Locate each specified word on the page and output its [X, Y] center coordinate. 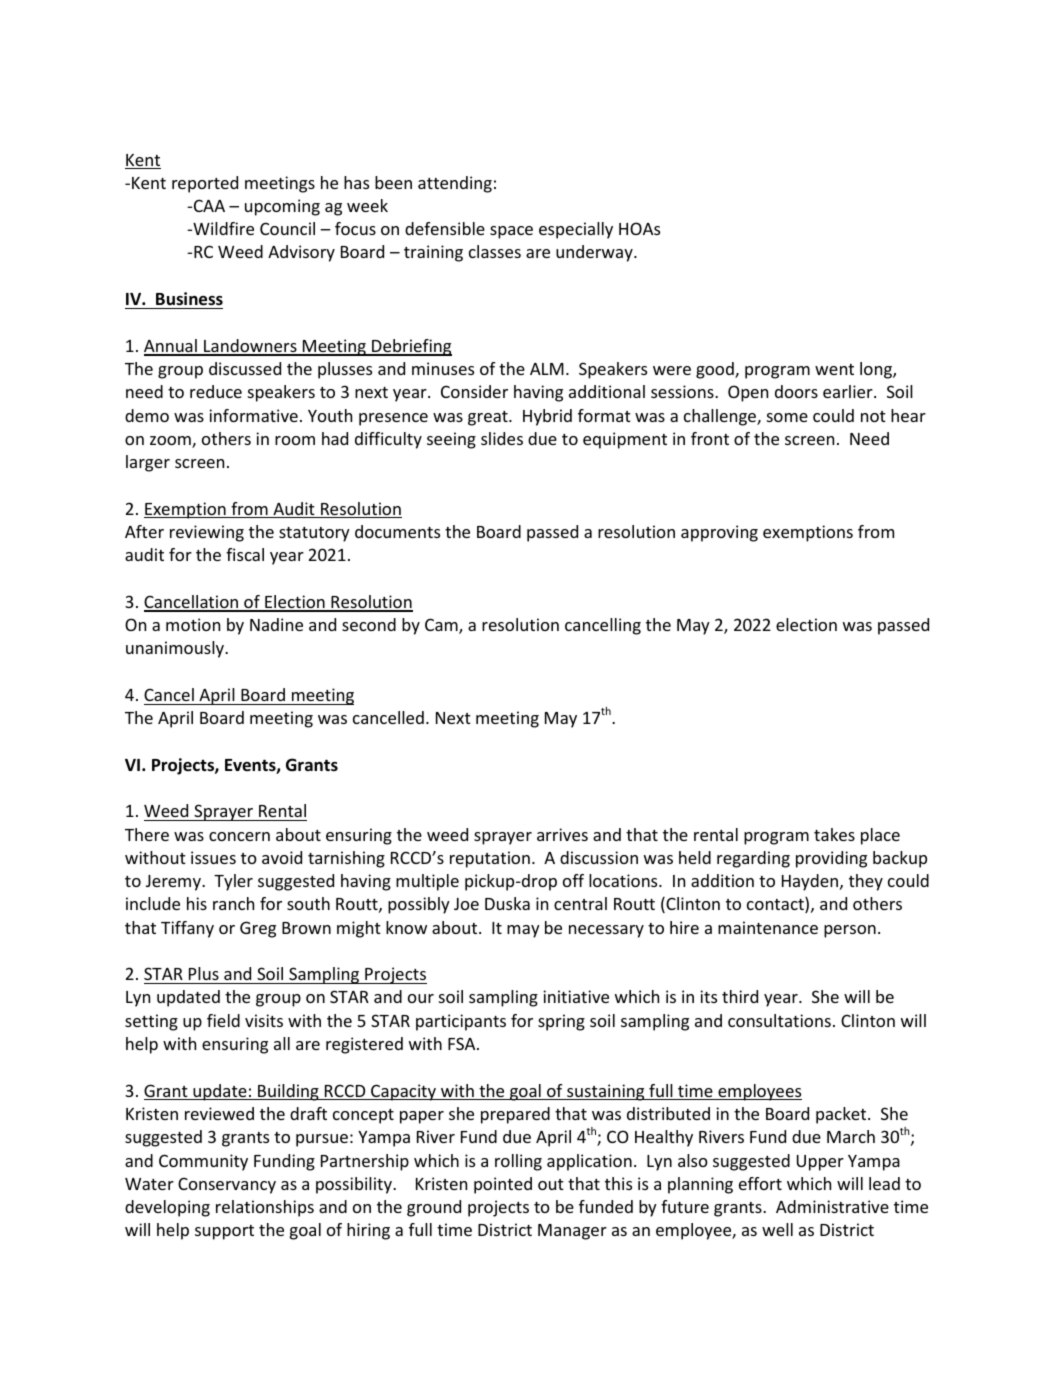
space [511, 232]
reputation [490, 859]
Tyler [233, 882]
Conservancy [227, 1185]
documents [397, 531]
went [834, 369]
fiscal [245, 554]
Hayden [811, 882]
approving [719, 533]
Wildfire [222, 228]
